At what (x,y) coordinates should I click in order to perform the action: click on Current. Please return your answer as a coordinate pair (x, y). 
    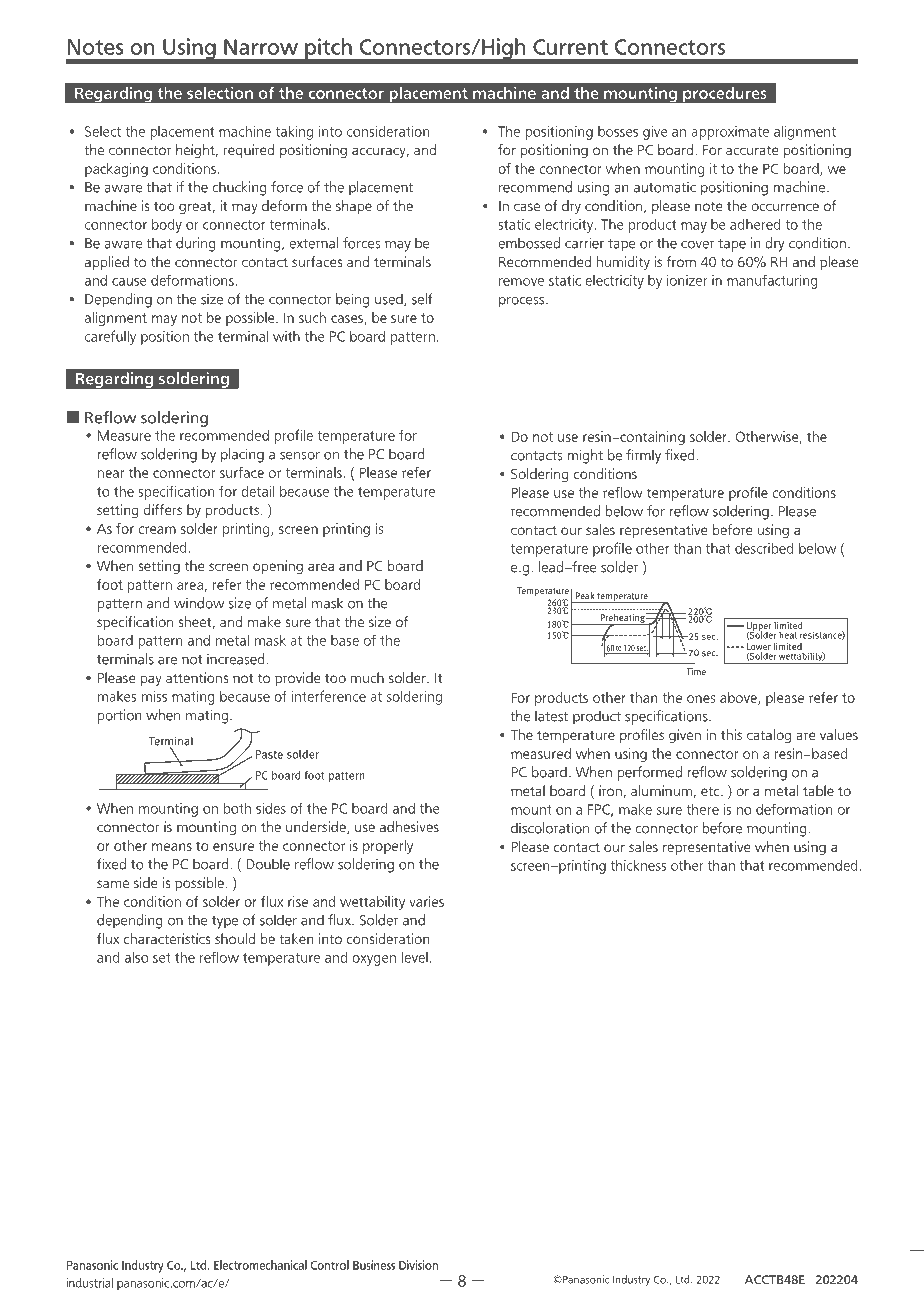
    Looking at the image, I should click on (570, 47).
